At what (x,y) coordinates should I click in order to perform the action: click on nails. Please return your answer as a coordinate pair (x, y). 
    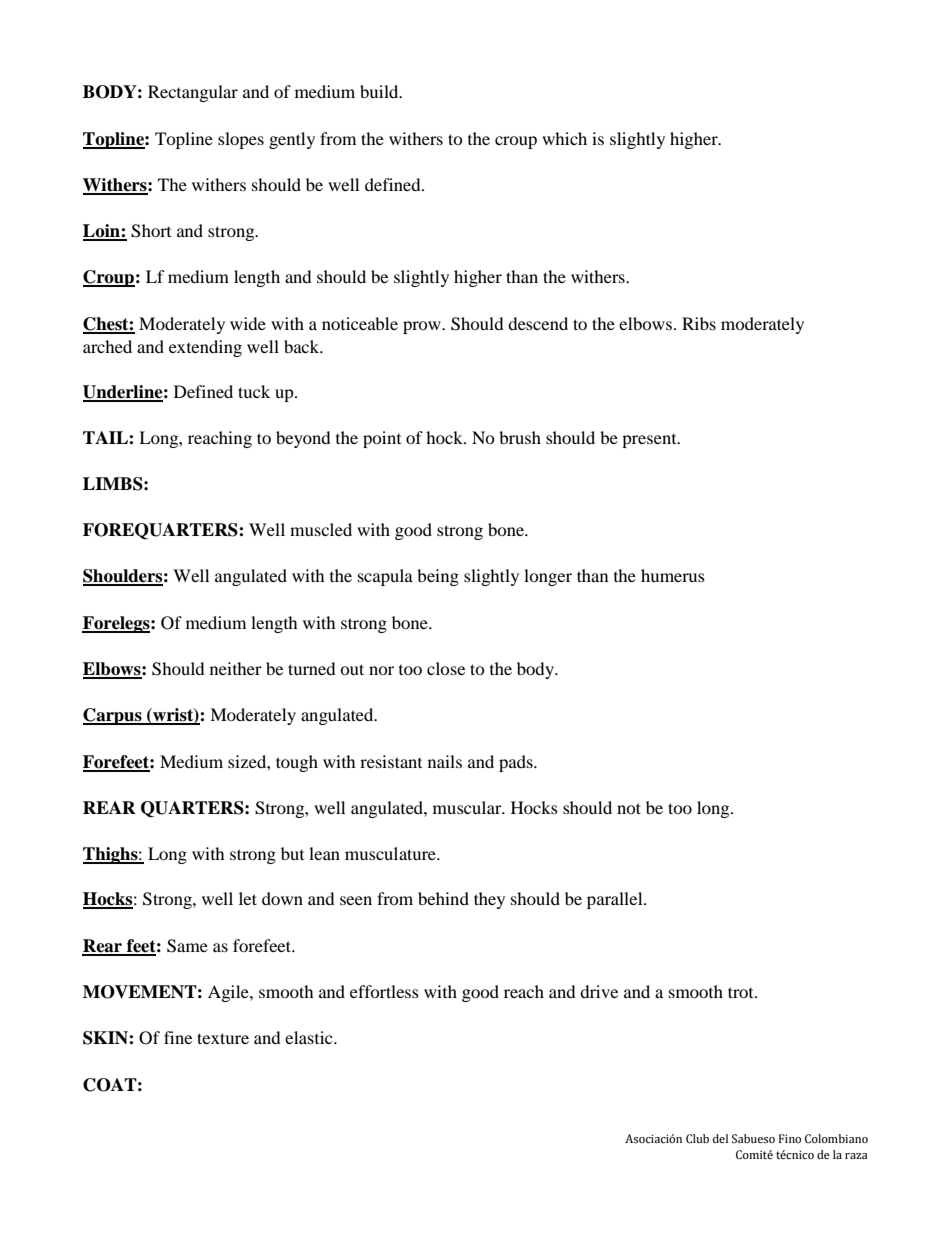
    Looking at the image, I should click on (445, 761).
